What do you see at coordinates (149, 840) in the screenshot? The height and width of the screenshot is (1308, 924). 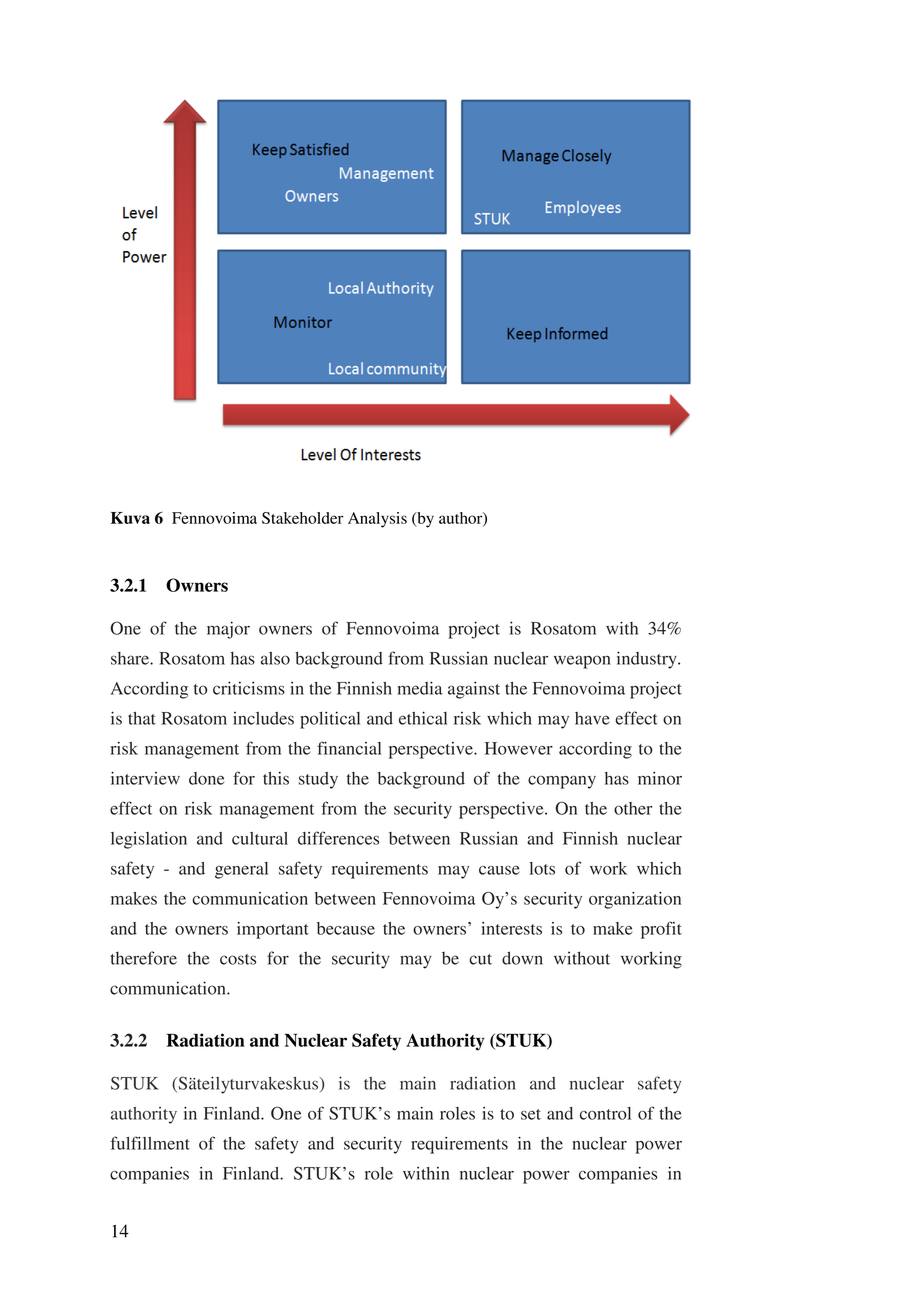 I see `legislation` at bounding box center [149, 840].
